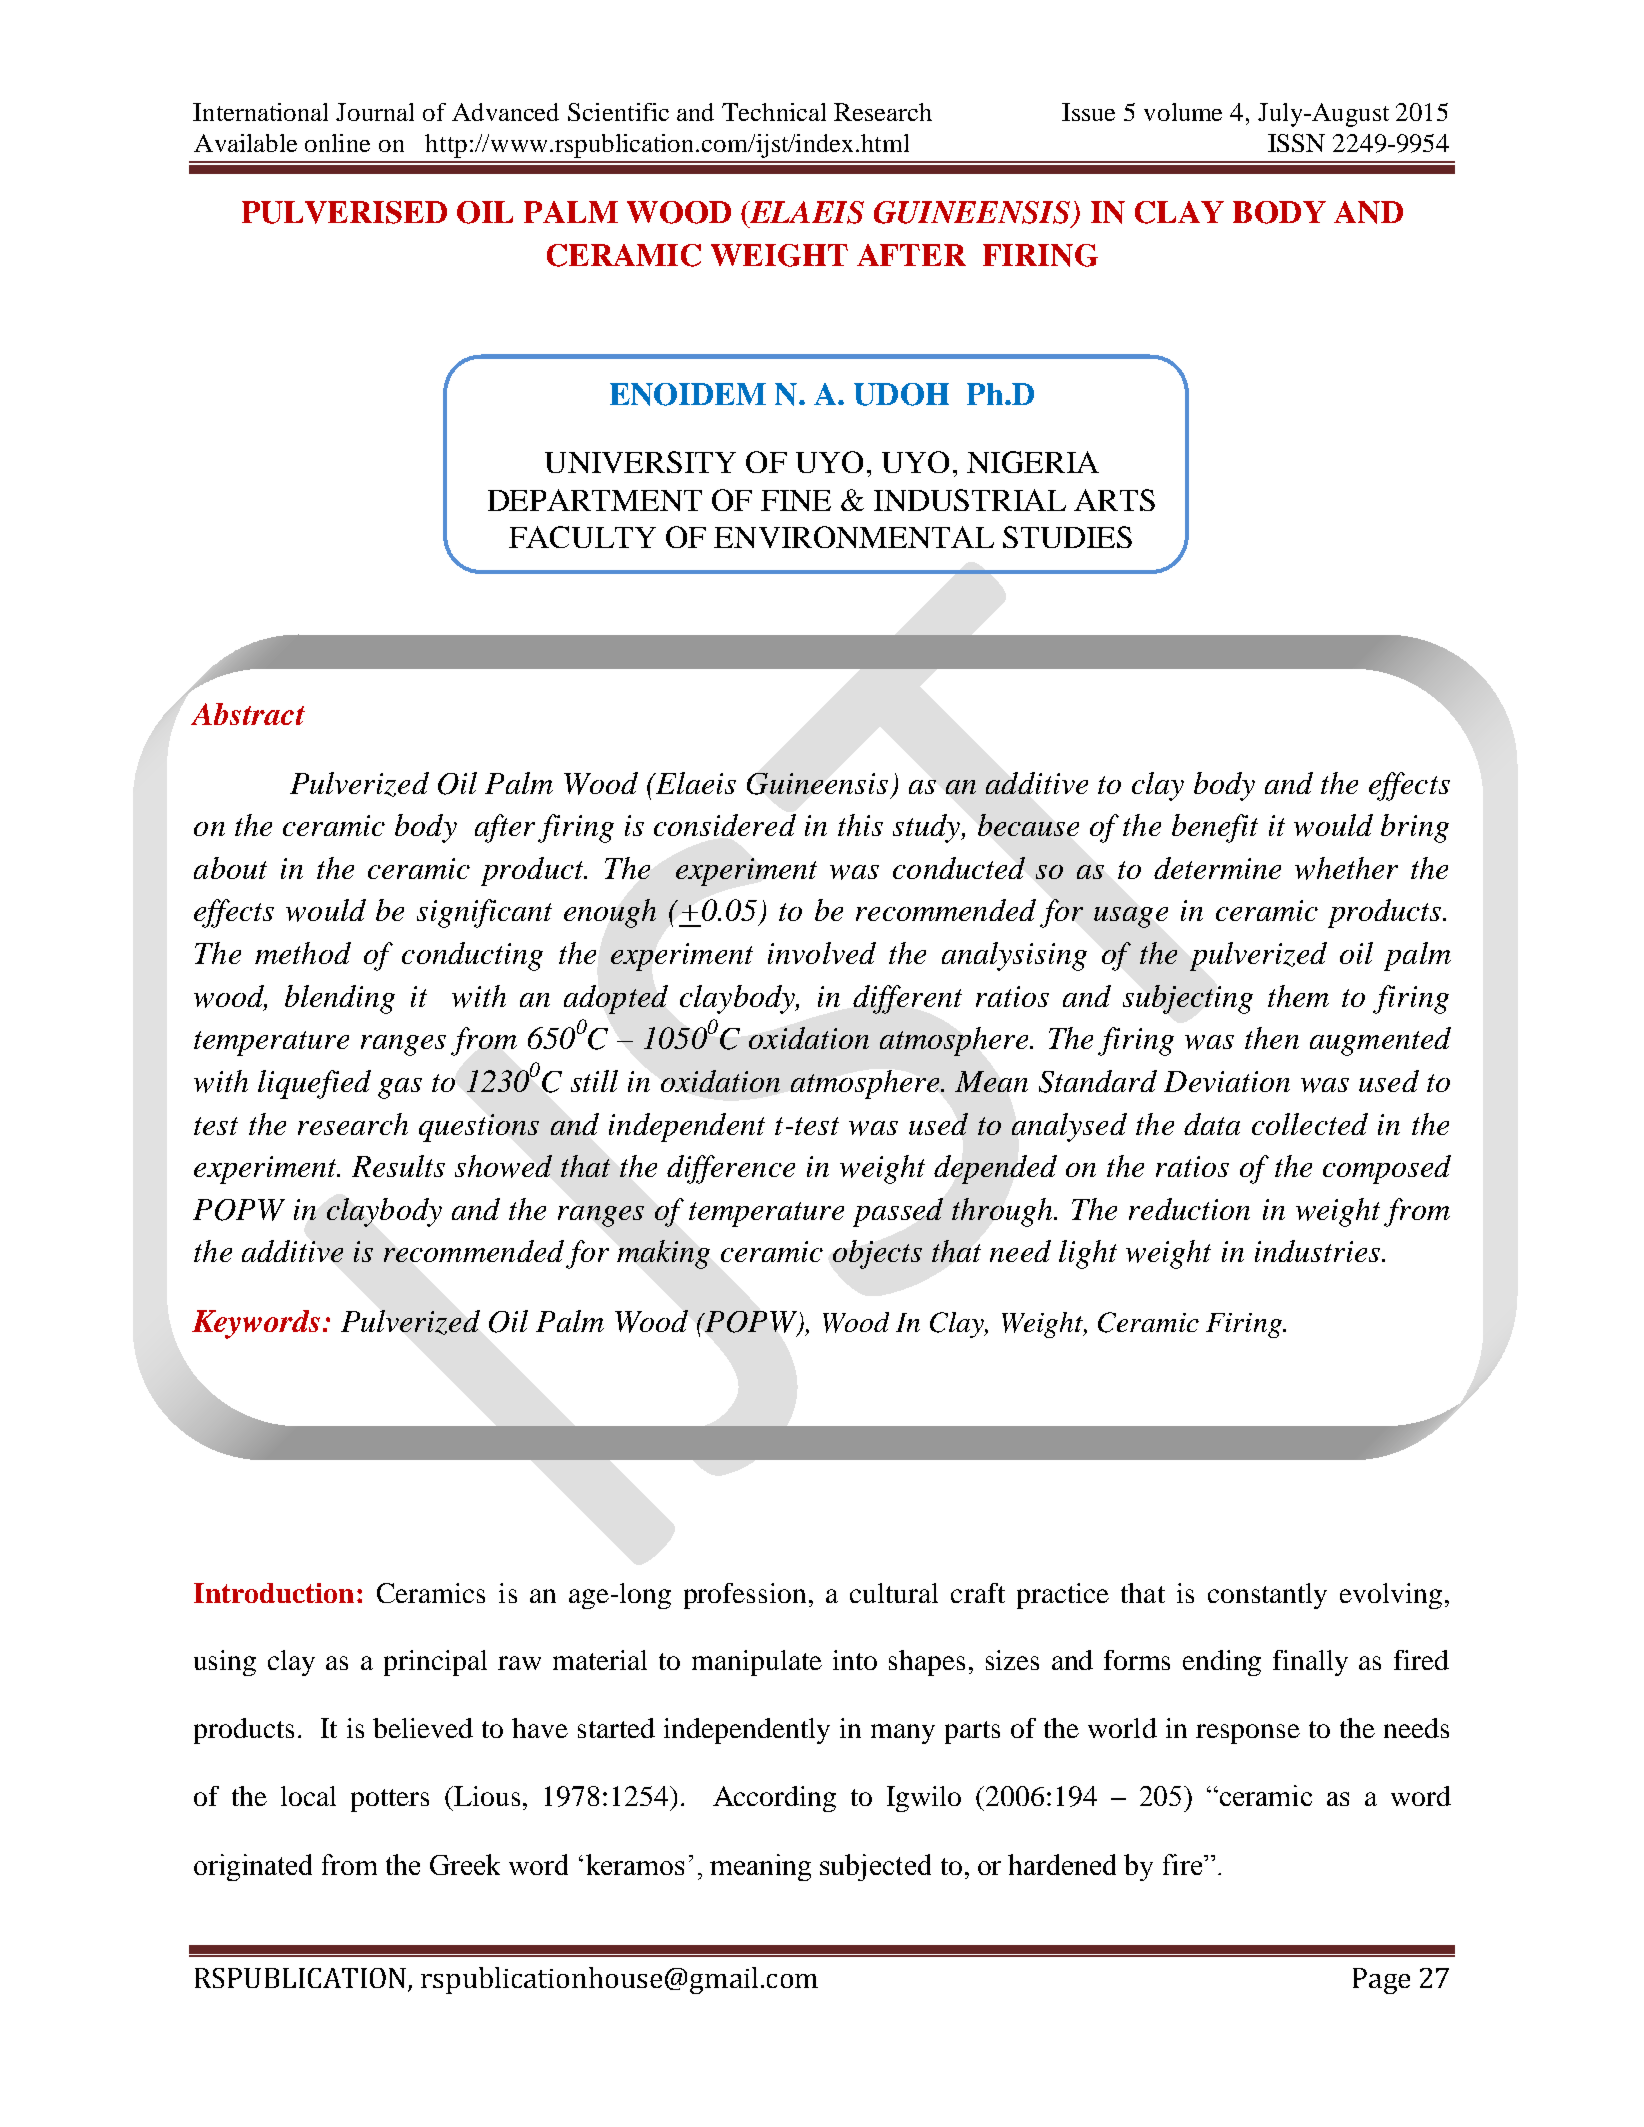 The width and height of the screenshot is (1644, 2127). I want to click on online, so click(337, 143).
